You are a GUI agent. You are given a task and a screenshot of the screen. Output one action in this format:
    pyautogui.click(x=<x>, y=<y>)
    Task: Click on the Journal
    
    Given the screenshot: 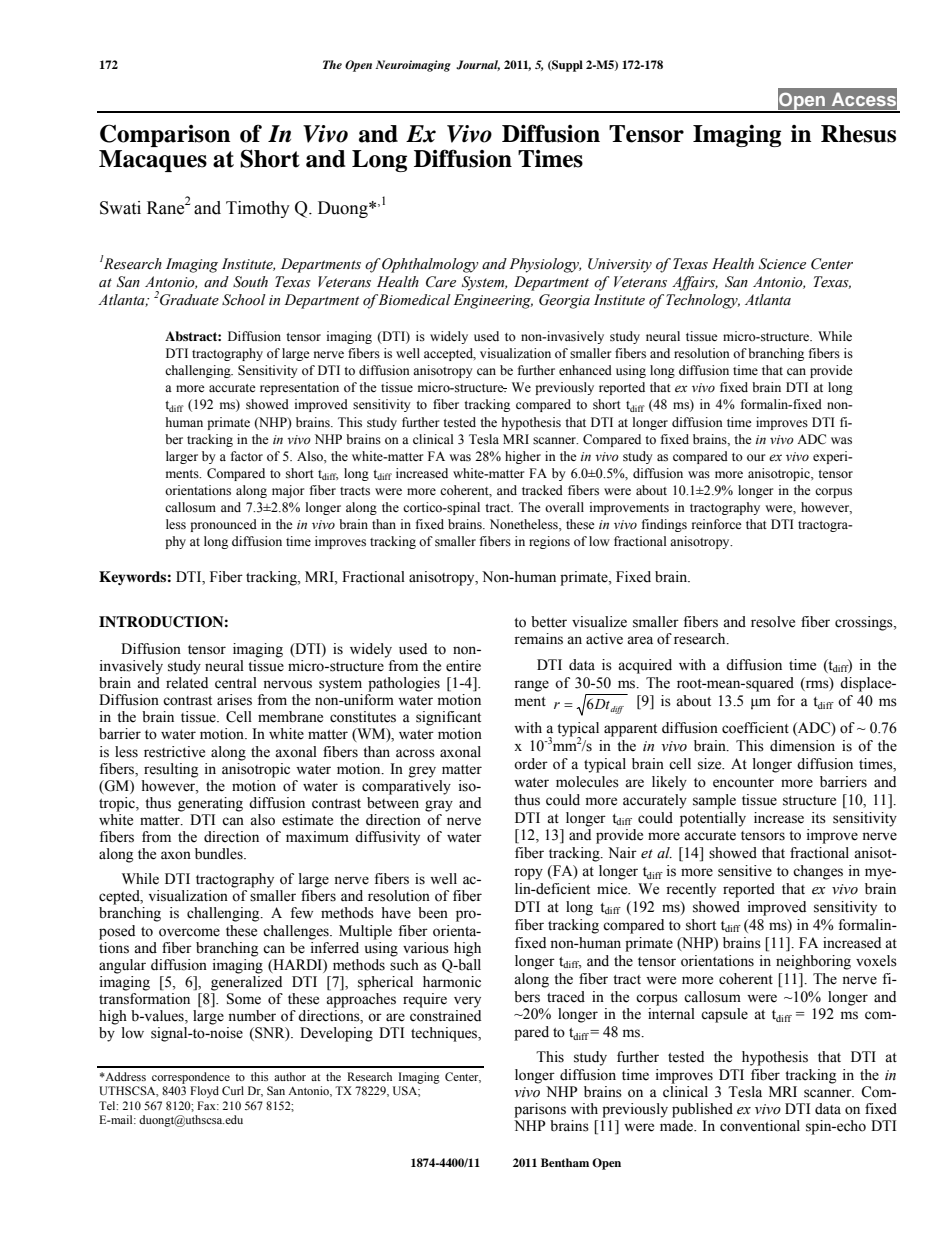 What is the action you would take?
    pyautogui.click(x=478, y=65)
